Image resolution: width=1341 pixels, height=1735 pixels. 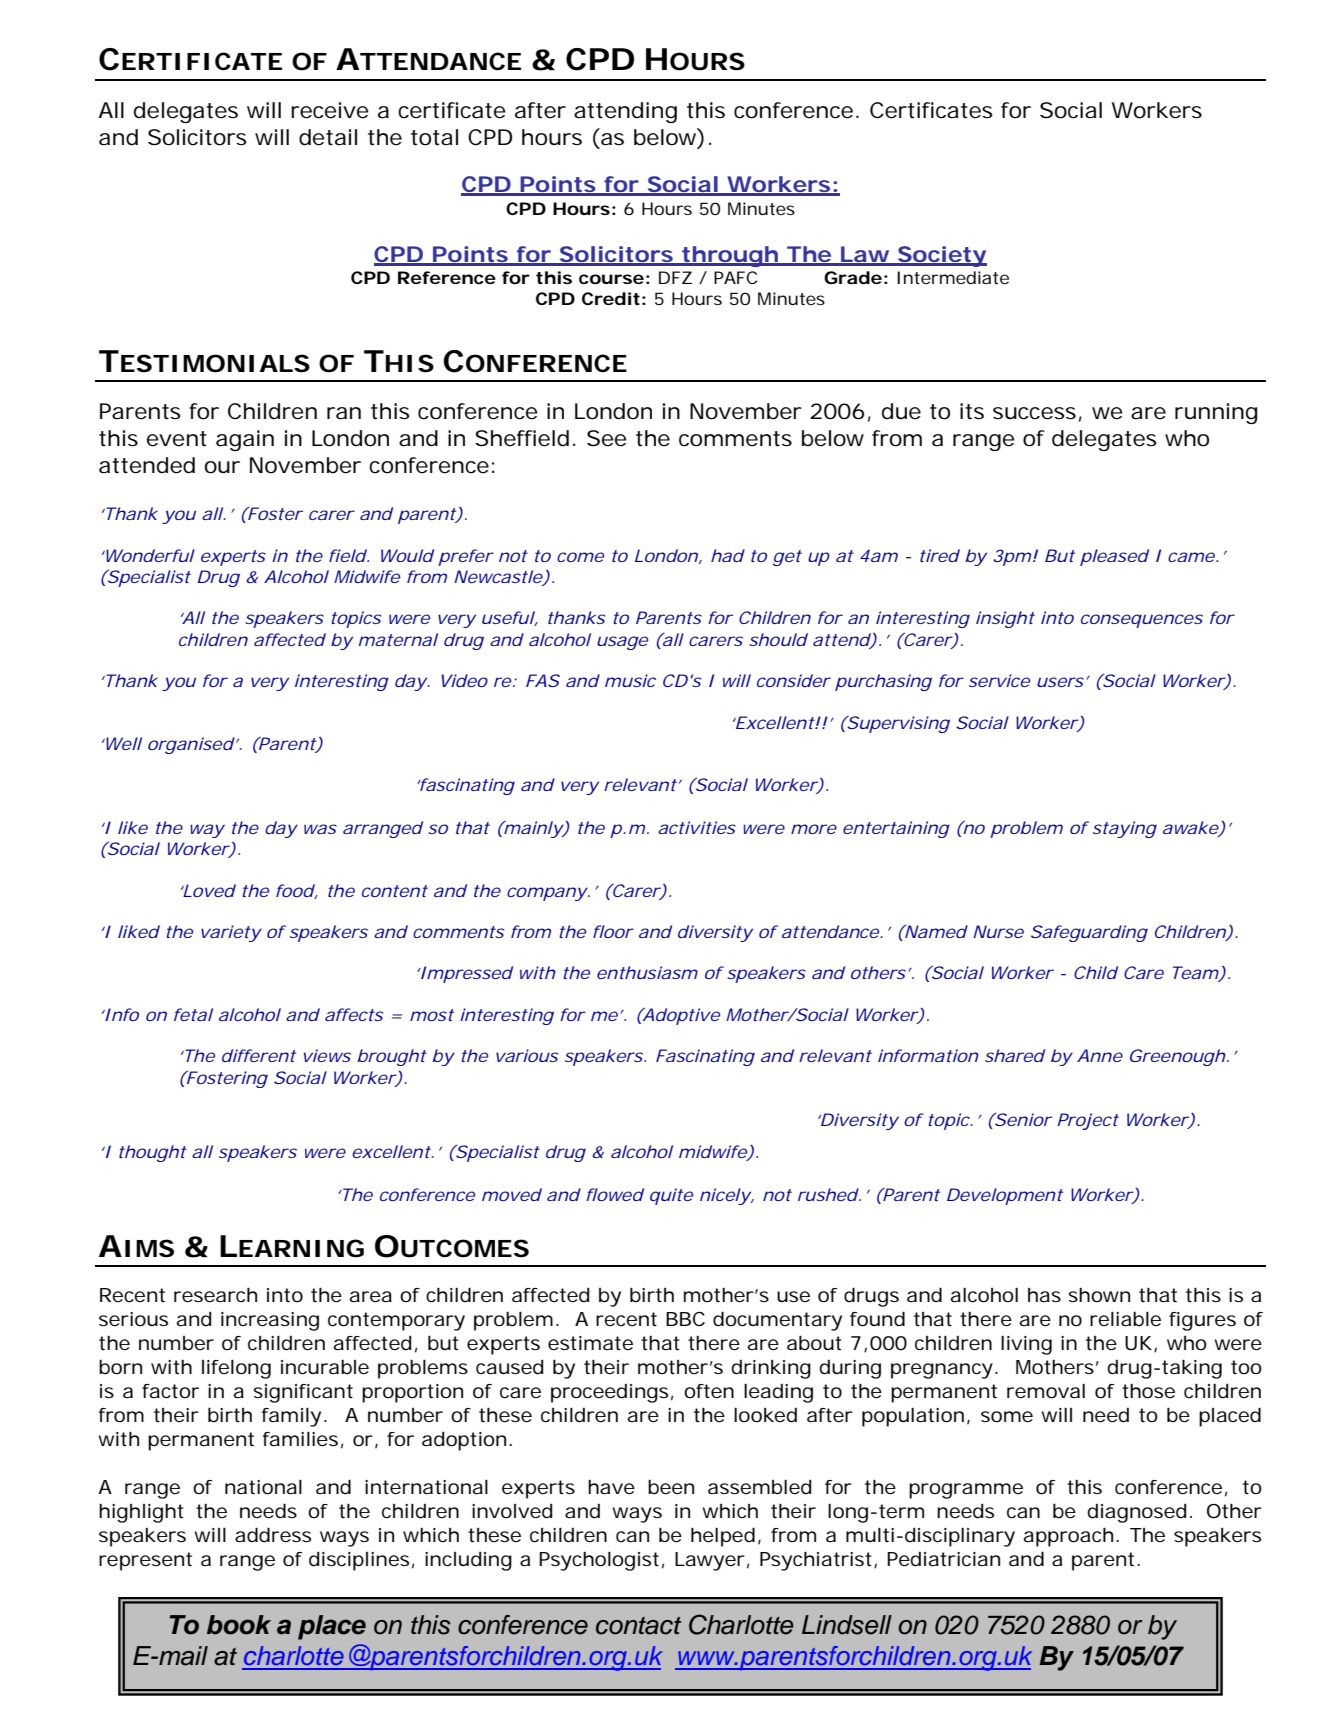 I want to click on shown, so click(x=1099, y=1295).
